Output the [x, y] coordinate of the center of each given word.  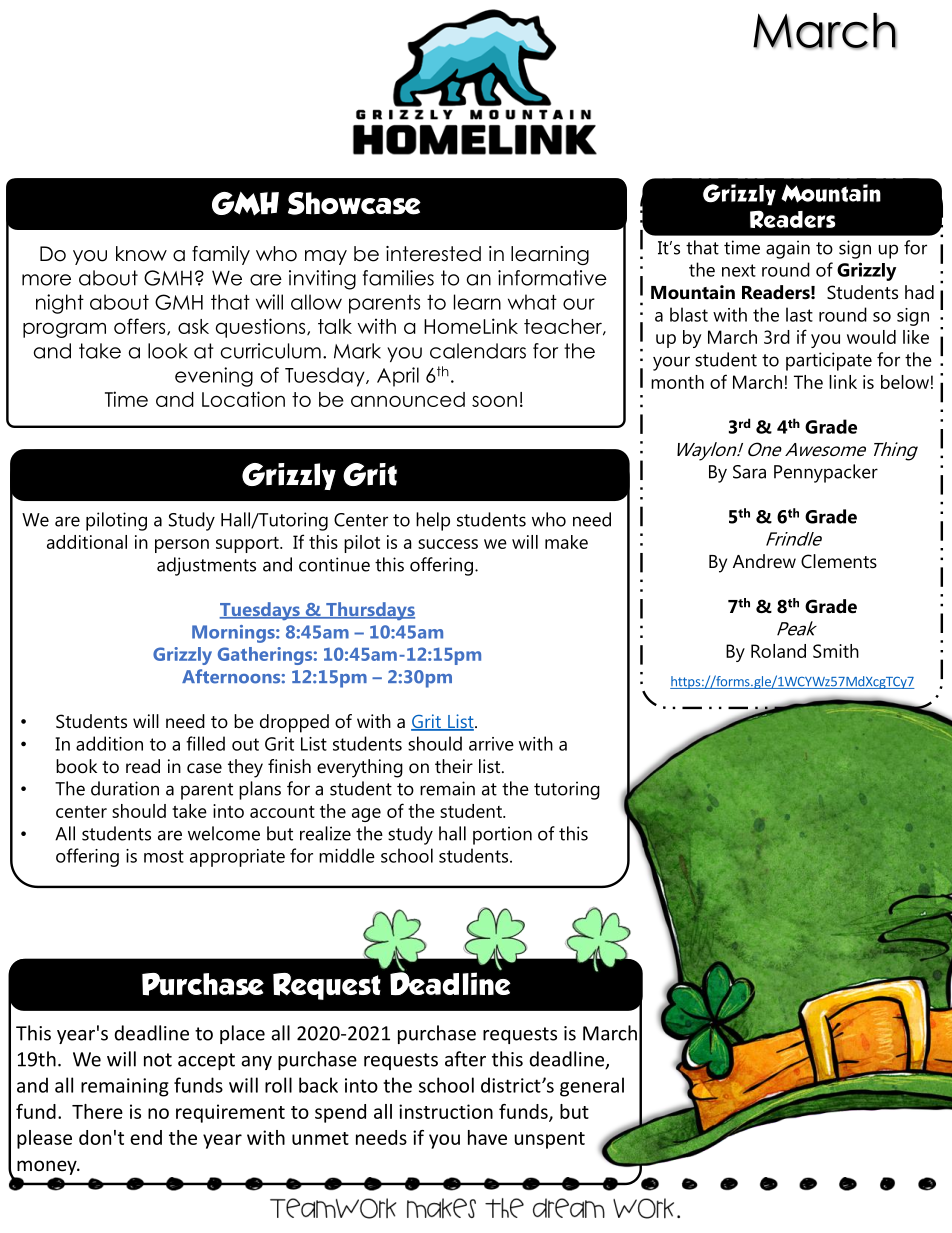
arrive [491, 744]
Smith [836, 651]
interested [433, 254]
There [97, 1111]
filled [205, 743]
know [141, 254]
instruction [446, 1111]
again [788, 249]
